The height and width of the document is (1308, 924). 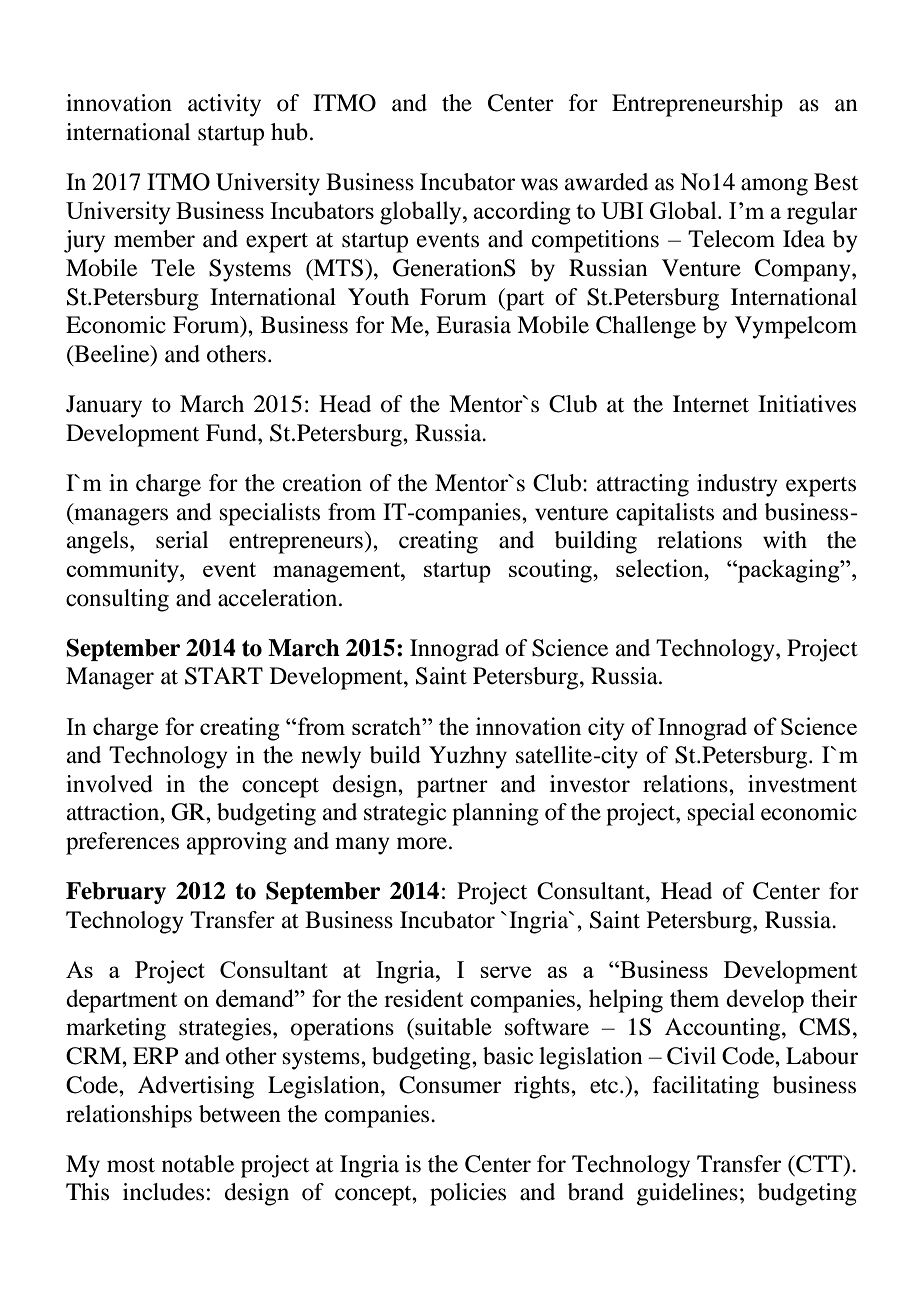 I want to click on industry, so click(x=737, y=485).
